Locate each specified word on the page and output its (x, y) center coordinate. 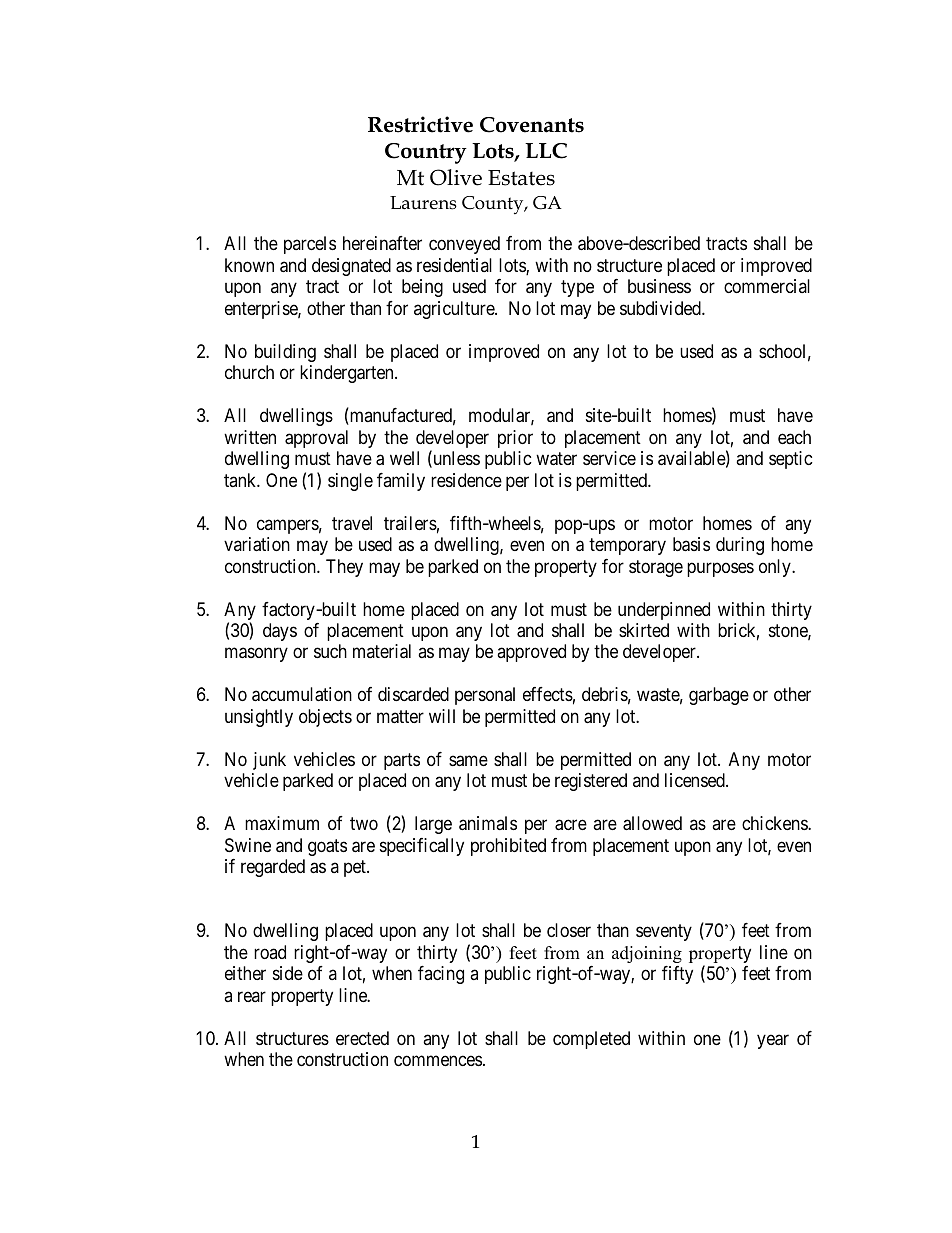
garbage (719, 696)
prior (515, 439)
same (468, 761)
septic (791, 460)
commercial (767, 286)
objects (325, 718)
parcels (310, 245)
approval (316, 439)
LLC (546, 151)
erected (362, 1038)
